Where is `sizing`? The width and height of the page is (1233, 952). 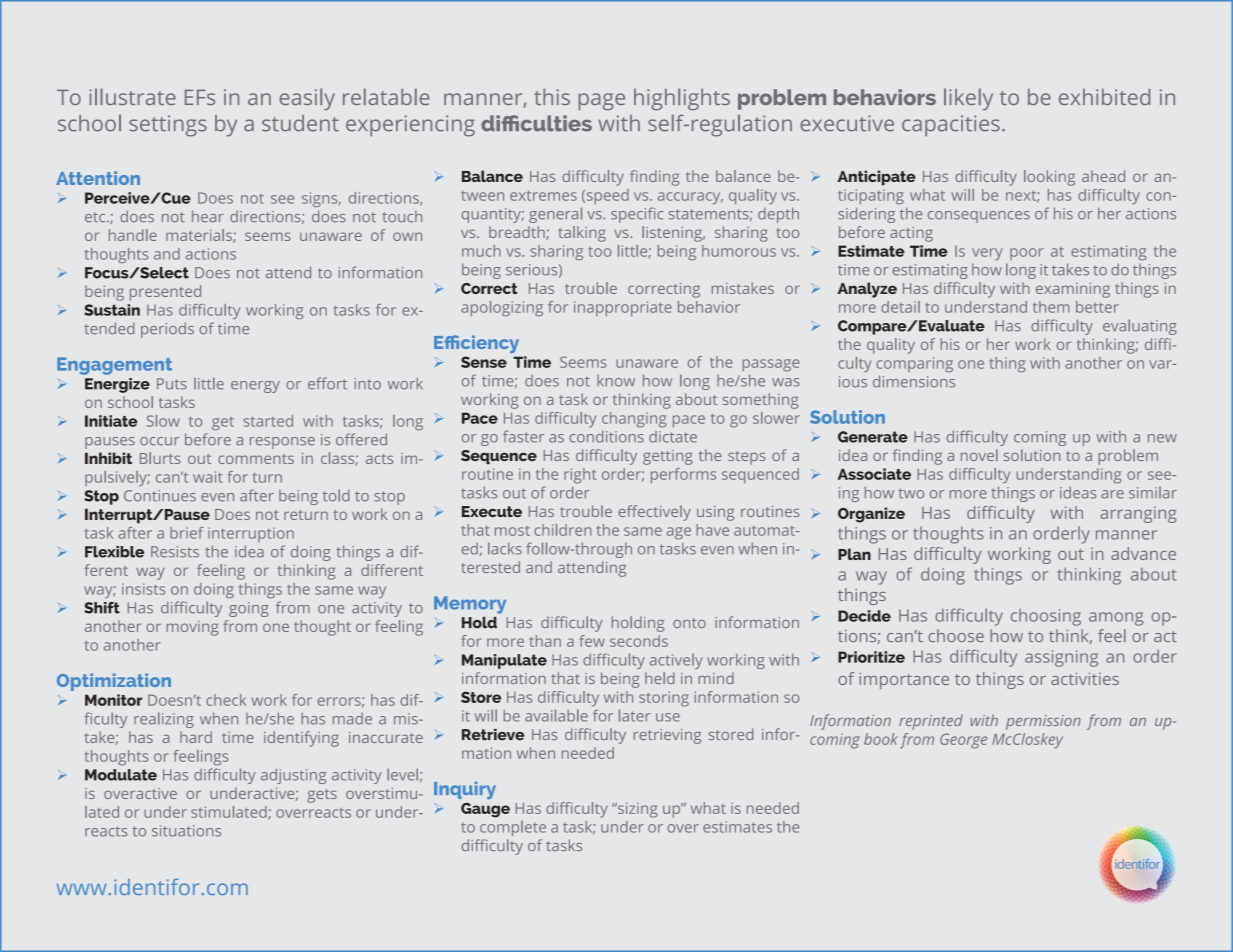
sizing is located at coordinates (637, 810).
